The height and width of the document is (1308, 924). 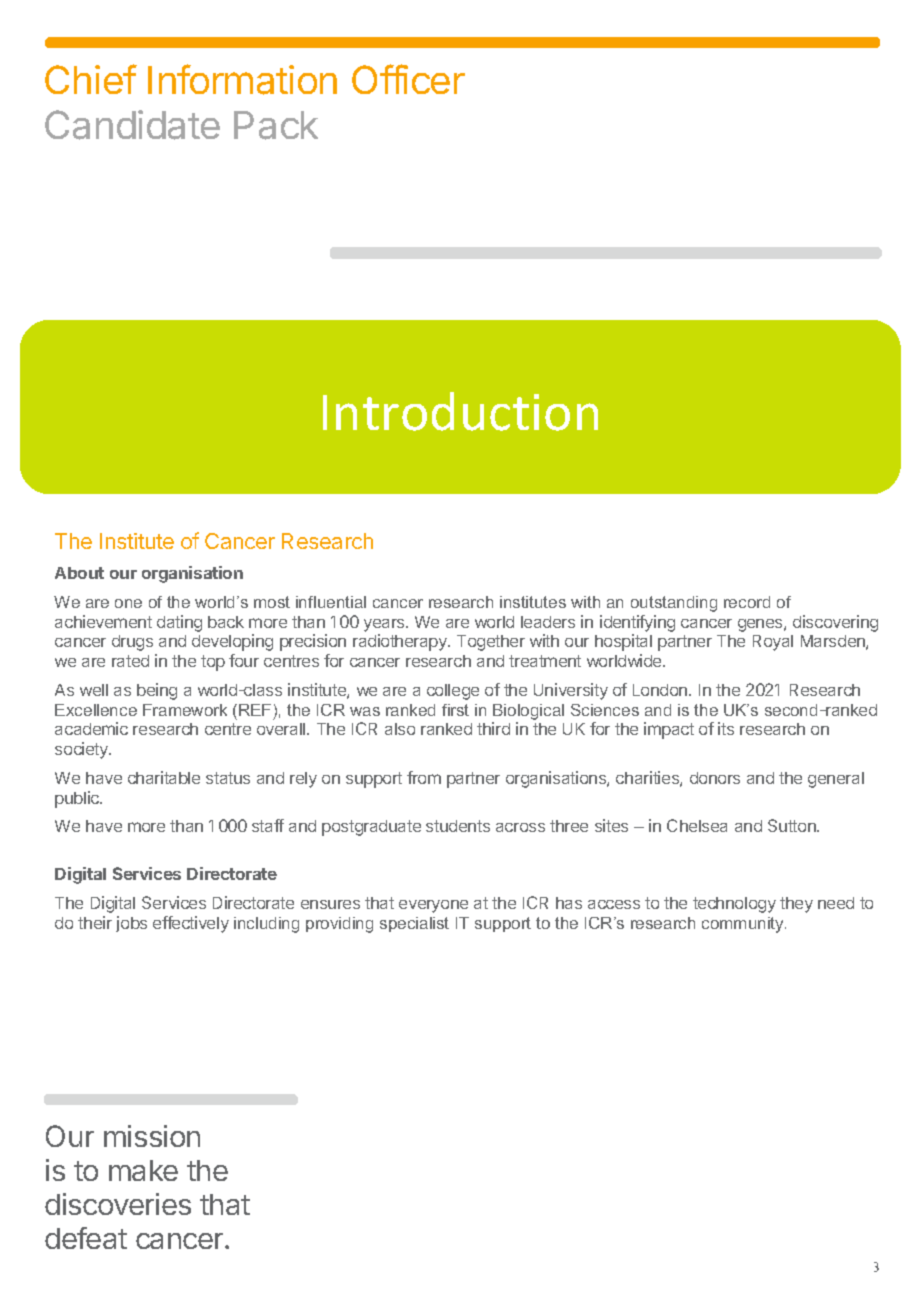 What do you see at coordinates (132, 125) in the document?
I see `Candidate` at bounding box center [132, 125].
